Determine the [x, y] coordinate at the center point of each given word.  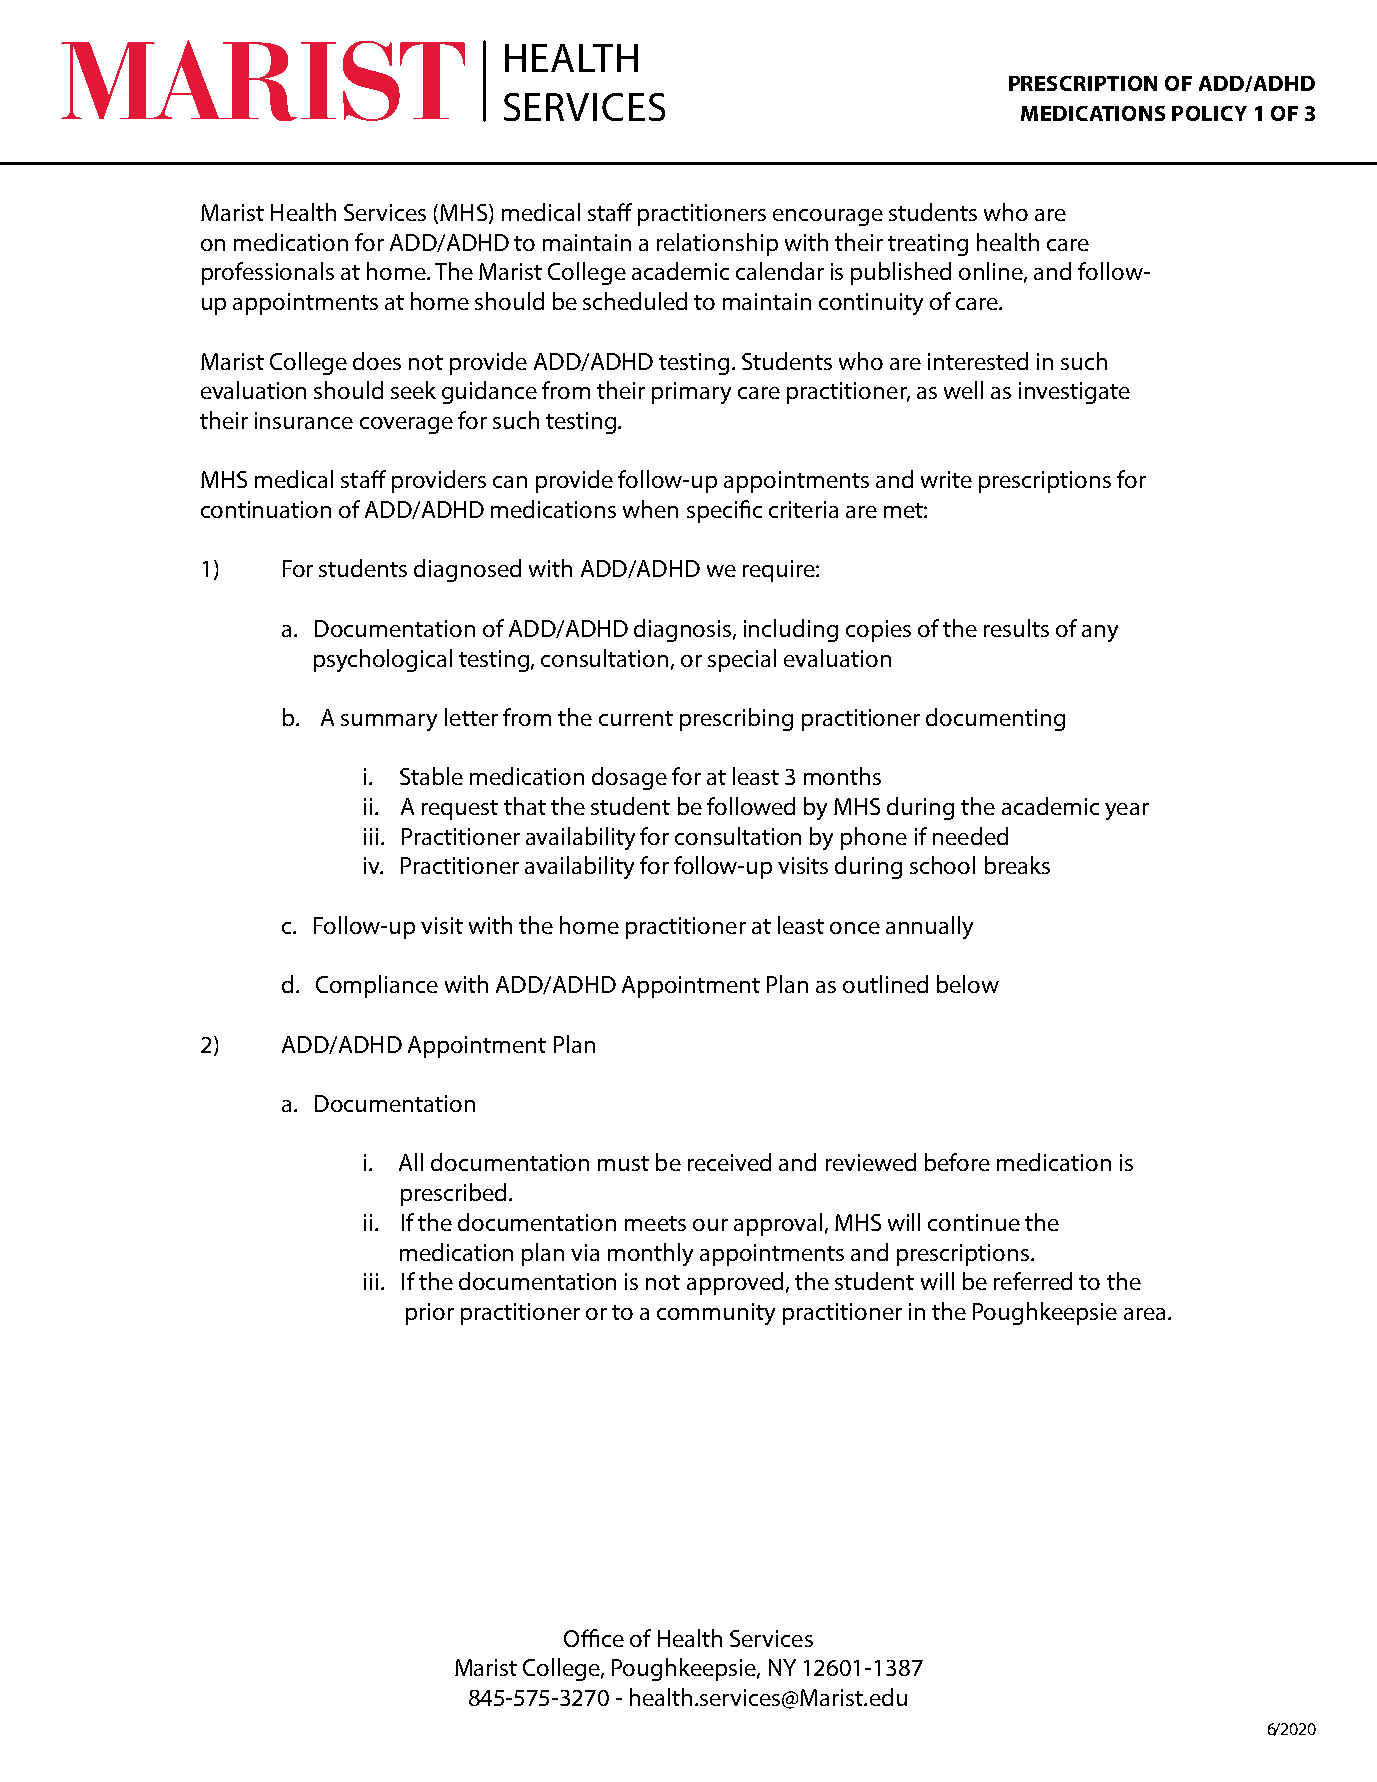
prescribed [453, 1194]
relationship [717, 244]
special [742, 660]
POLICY [1209, 113]
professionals [268, 273]
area [1144, 1314]
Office [594, 1638]
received [729, 1162]
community [716, 1314]
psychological [383, 660]
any [1100, 633]
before [957, 1162]
